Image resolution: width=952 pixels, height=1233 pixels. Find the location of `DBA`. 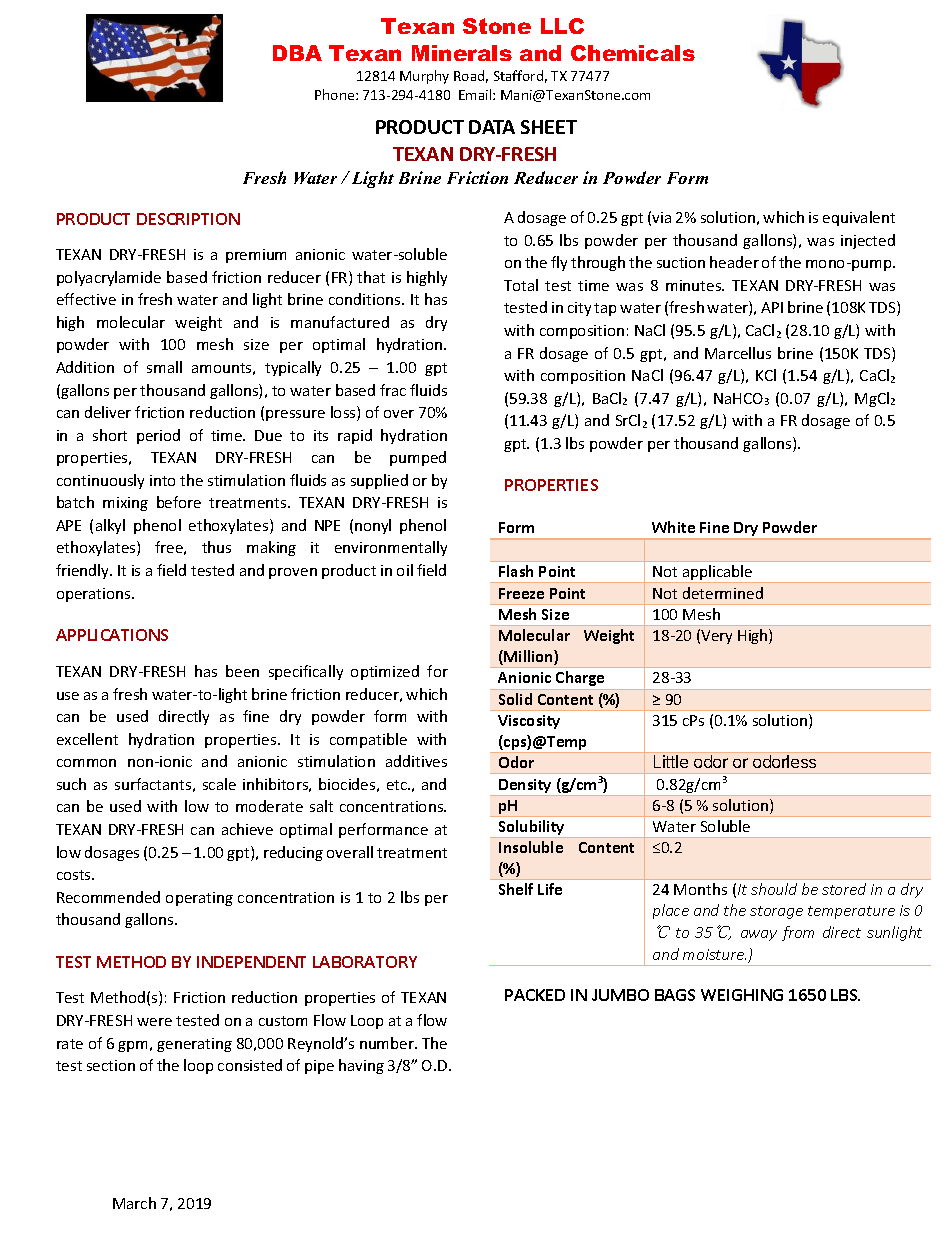

DBA is located at coordinates (297, 53).
